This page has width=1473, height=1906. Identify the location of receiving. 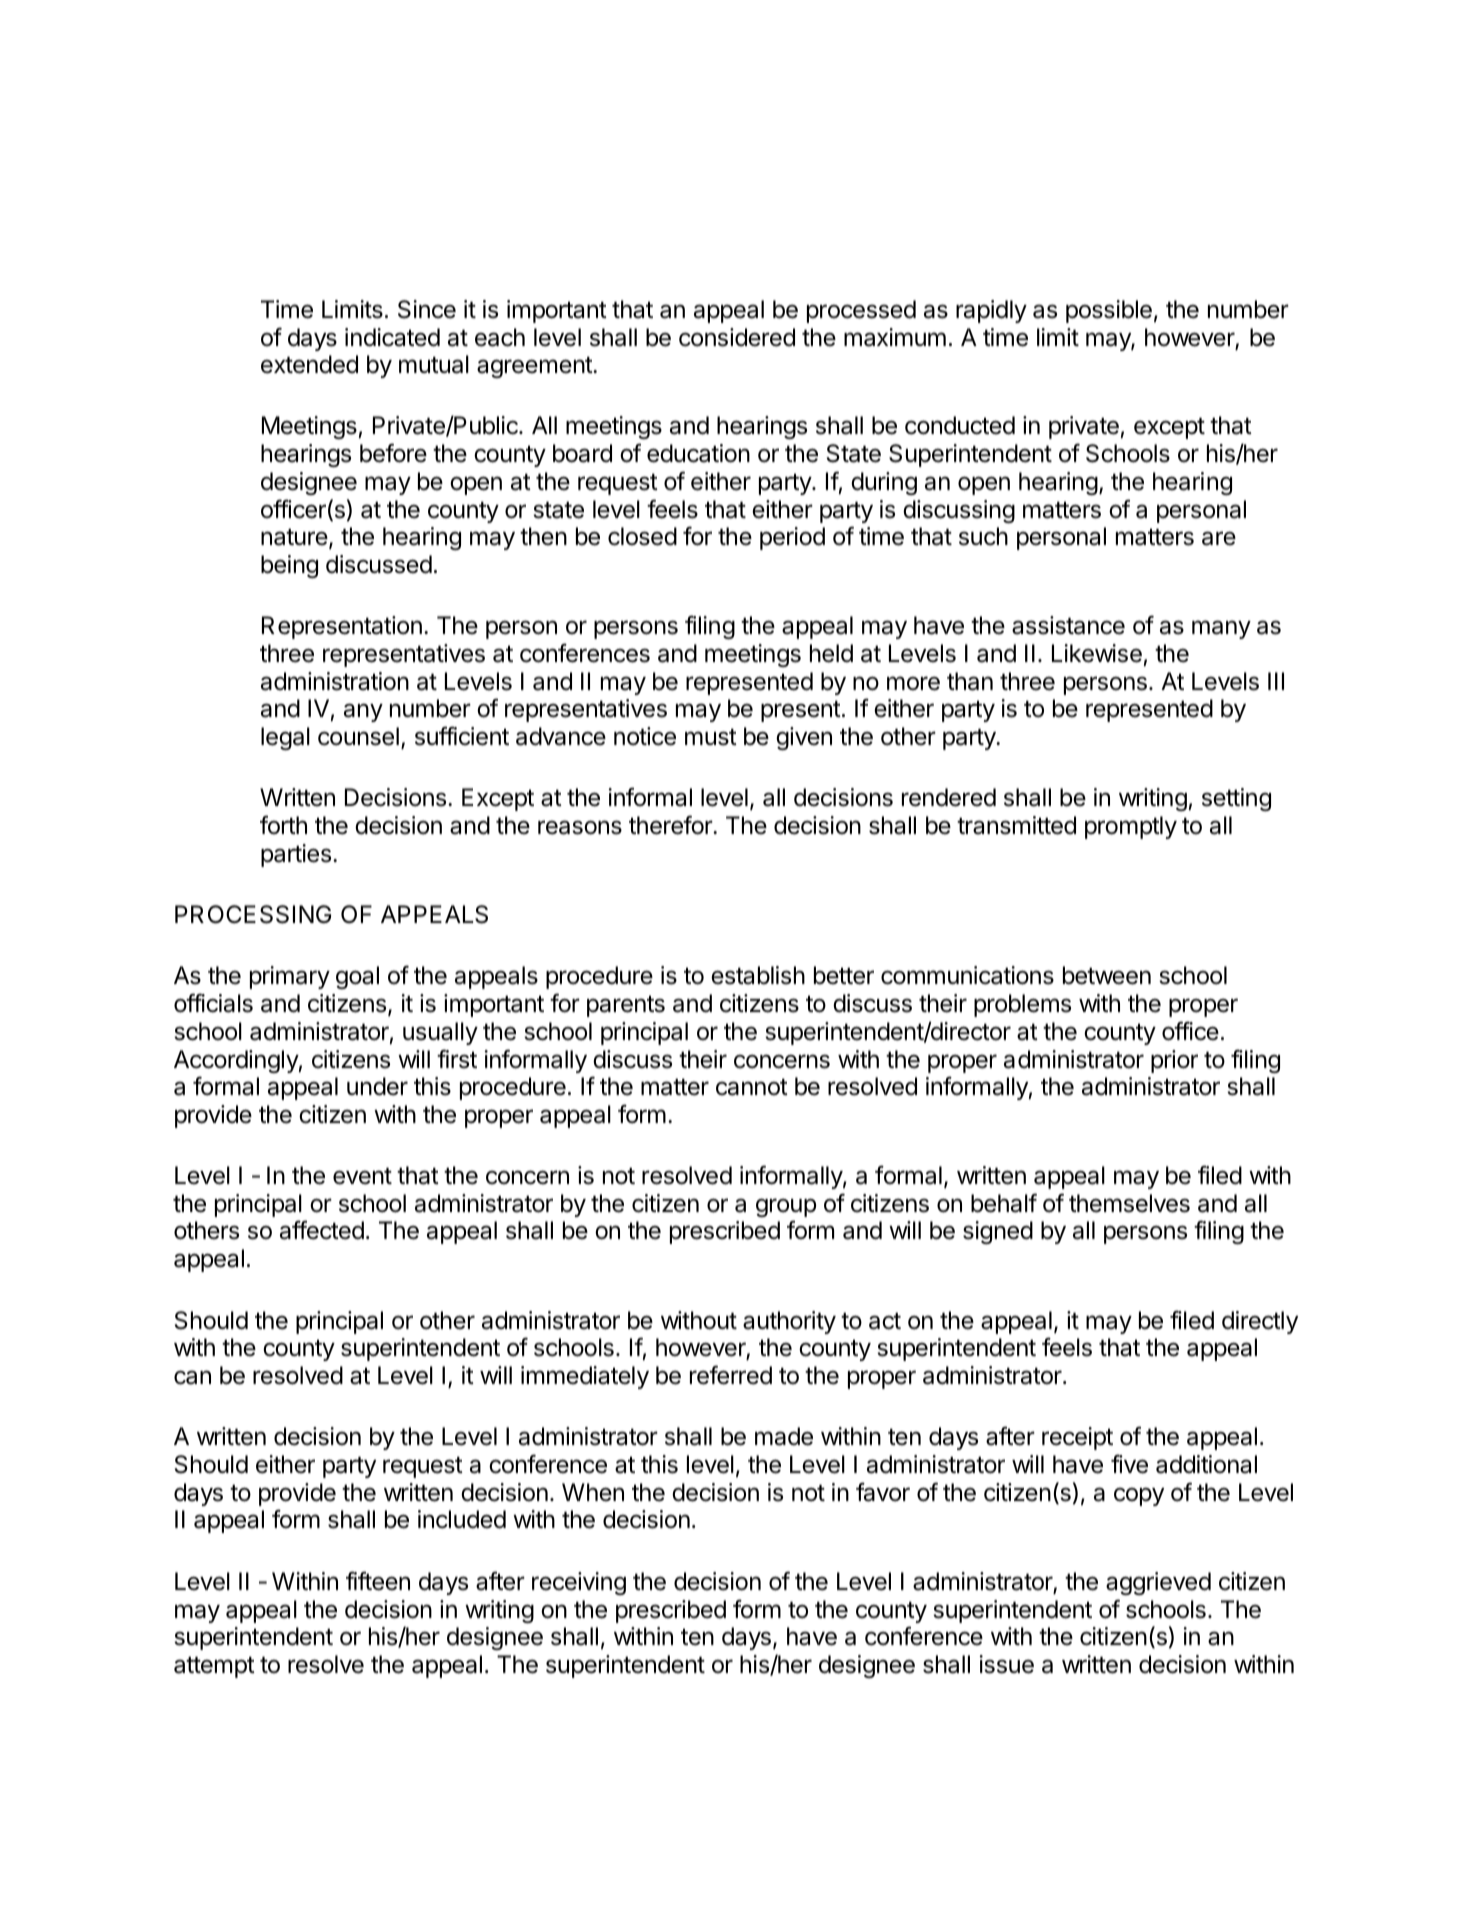
(579, 1583).
